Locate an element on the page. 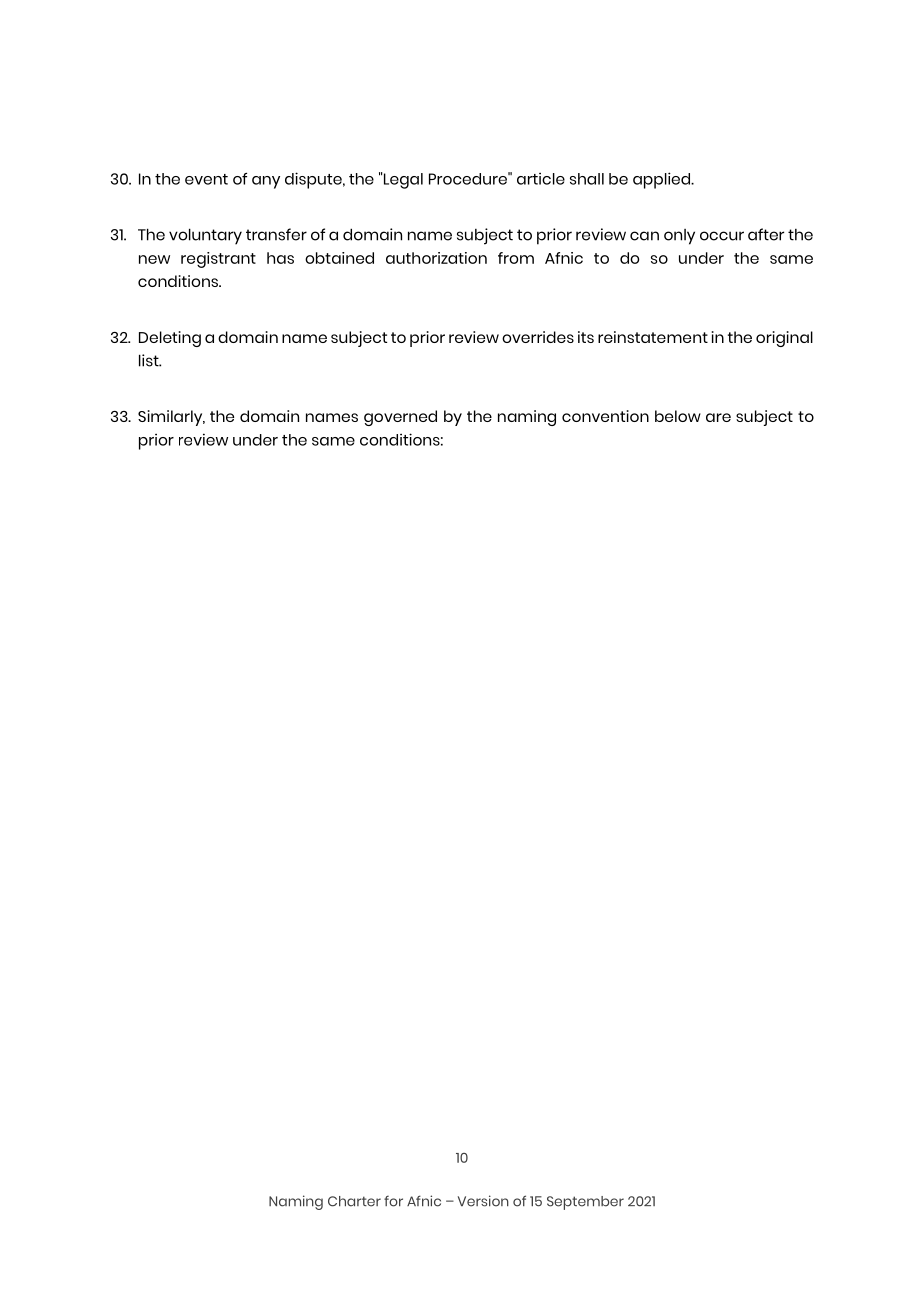 The width and height of the image is (924, 1308). voluntary is located at coordinates (205, 236).
